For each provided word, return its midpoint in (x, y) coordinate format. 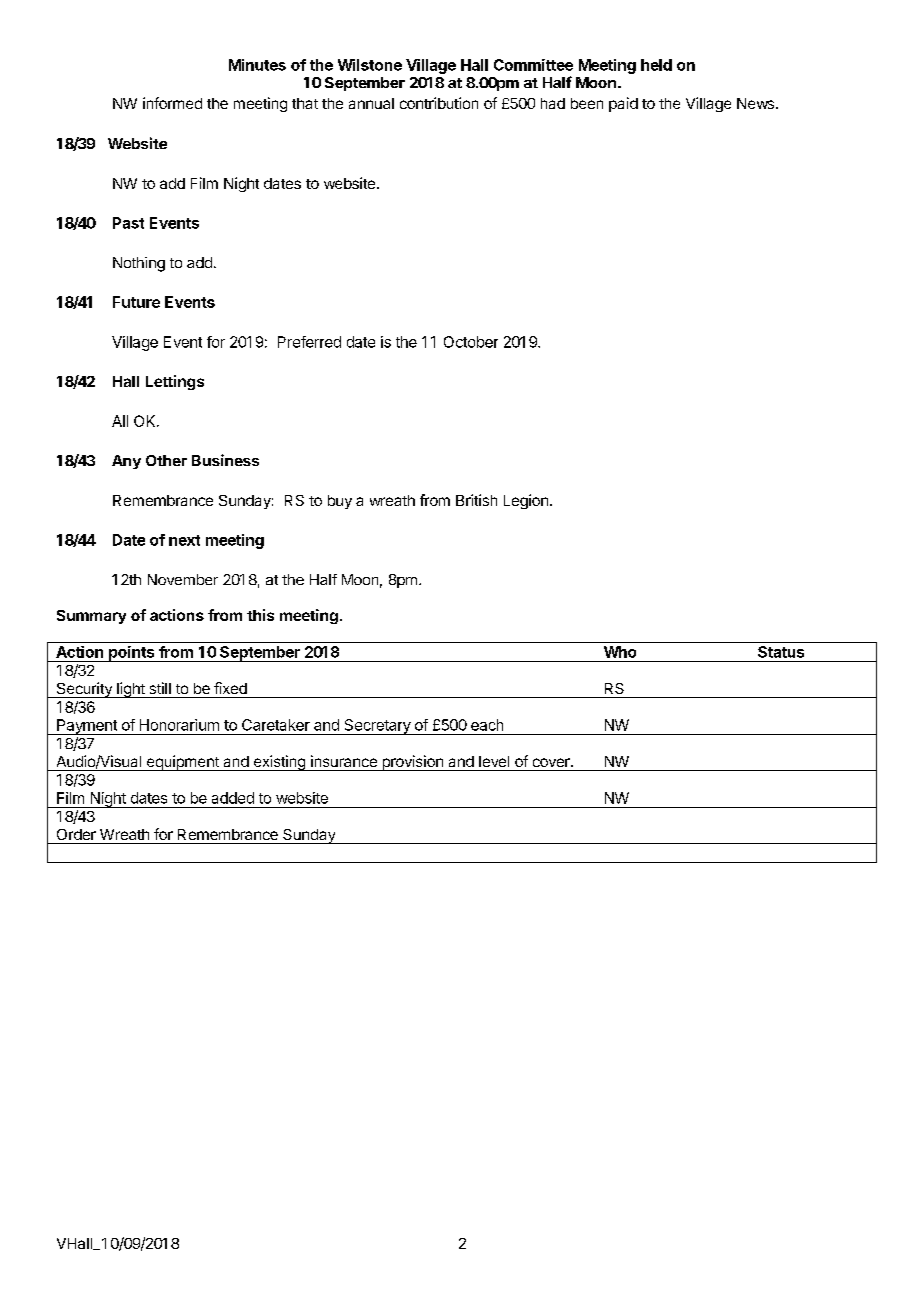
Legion (526, 501)
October (471, 342)
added (233, 798)
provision (412, 763)
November (183, 579)
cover (552, 762)
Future (136, 302)
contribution (439, 103)
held (656, 65)
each (487, 725)
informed (172, 103)
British (476, 500)
